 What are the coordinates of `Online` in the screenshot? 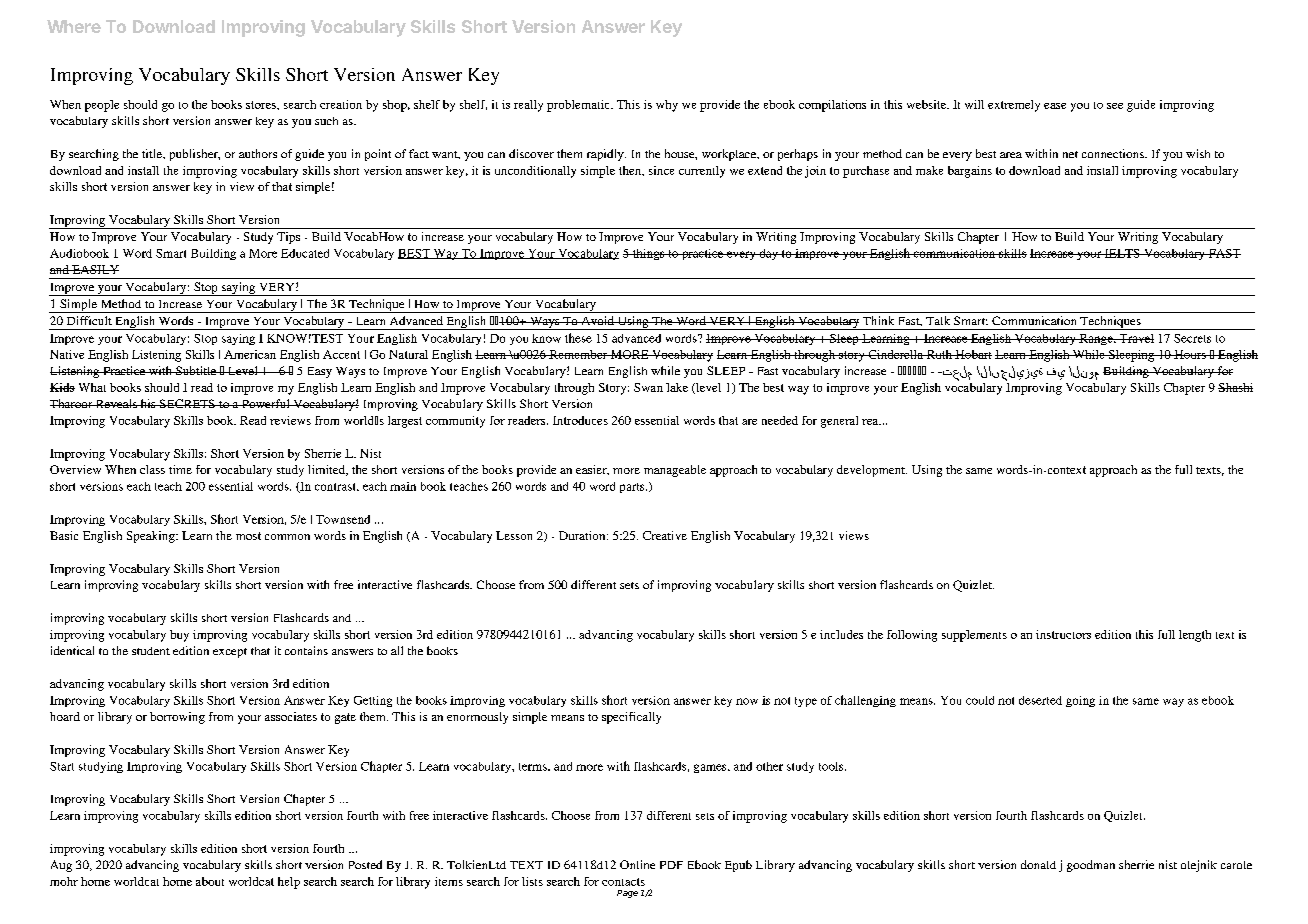 It's located at (637, 864).
